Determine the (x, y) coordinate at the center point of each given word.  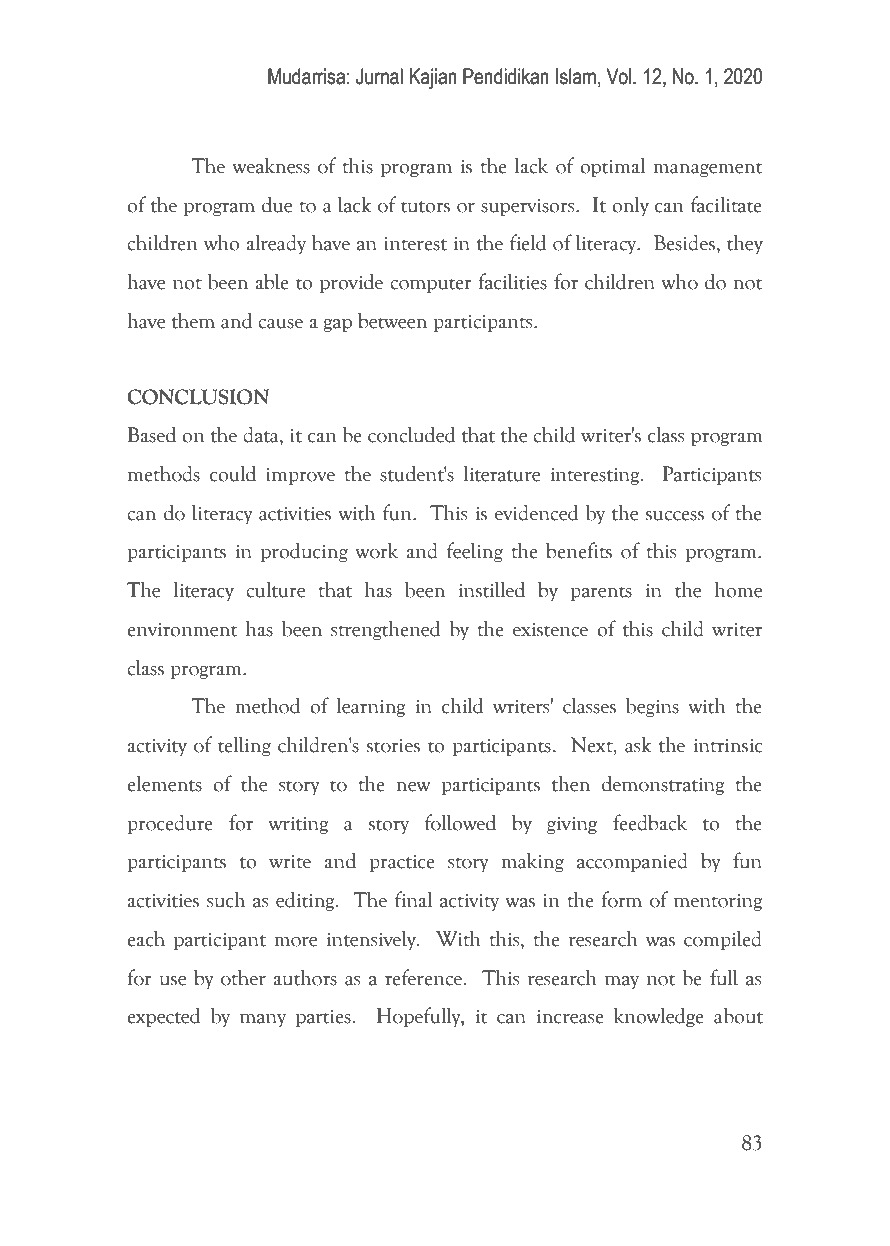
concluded (411, 434)
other (243, 977)
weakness (271, 165)
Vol (619, 76)
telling (244, 746)
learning (371, 707)
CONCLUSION (198, 397)
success (675, 515)
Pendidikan (506, 76)
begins (652, 707)
